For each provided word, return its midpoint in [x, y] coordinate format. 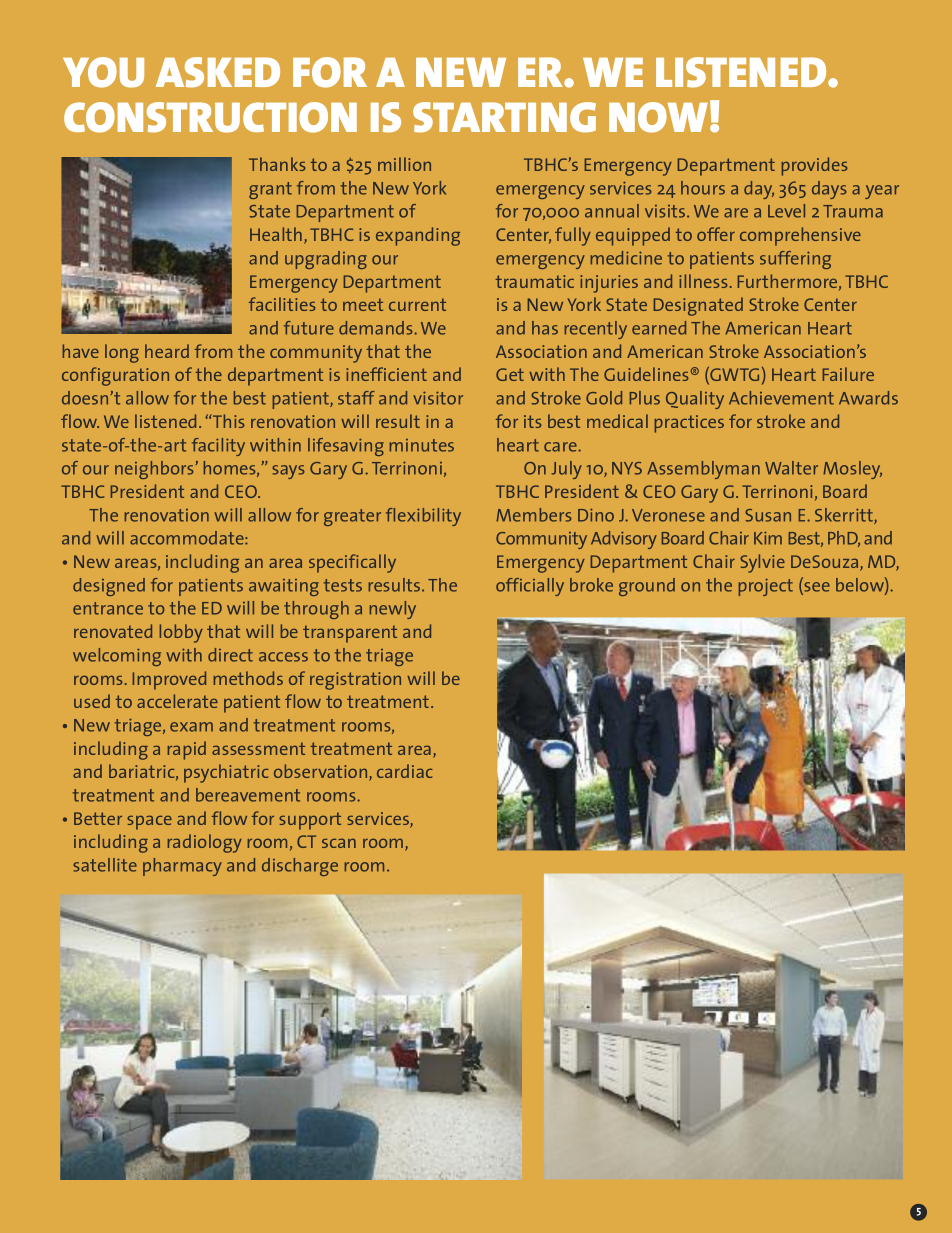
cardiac [405, 771]
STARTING [504, 117]
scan [339, 843]
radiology [205, 843]
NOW [658, 117]
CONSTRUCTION [210, 117]
